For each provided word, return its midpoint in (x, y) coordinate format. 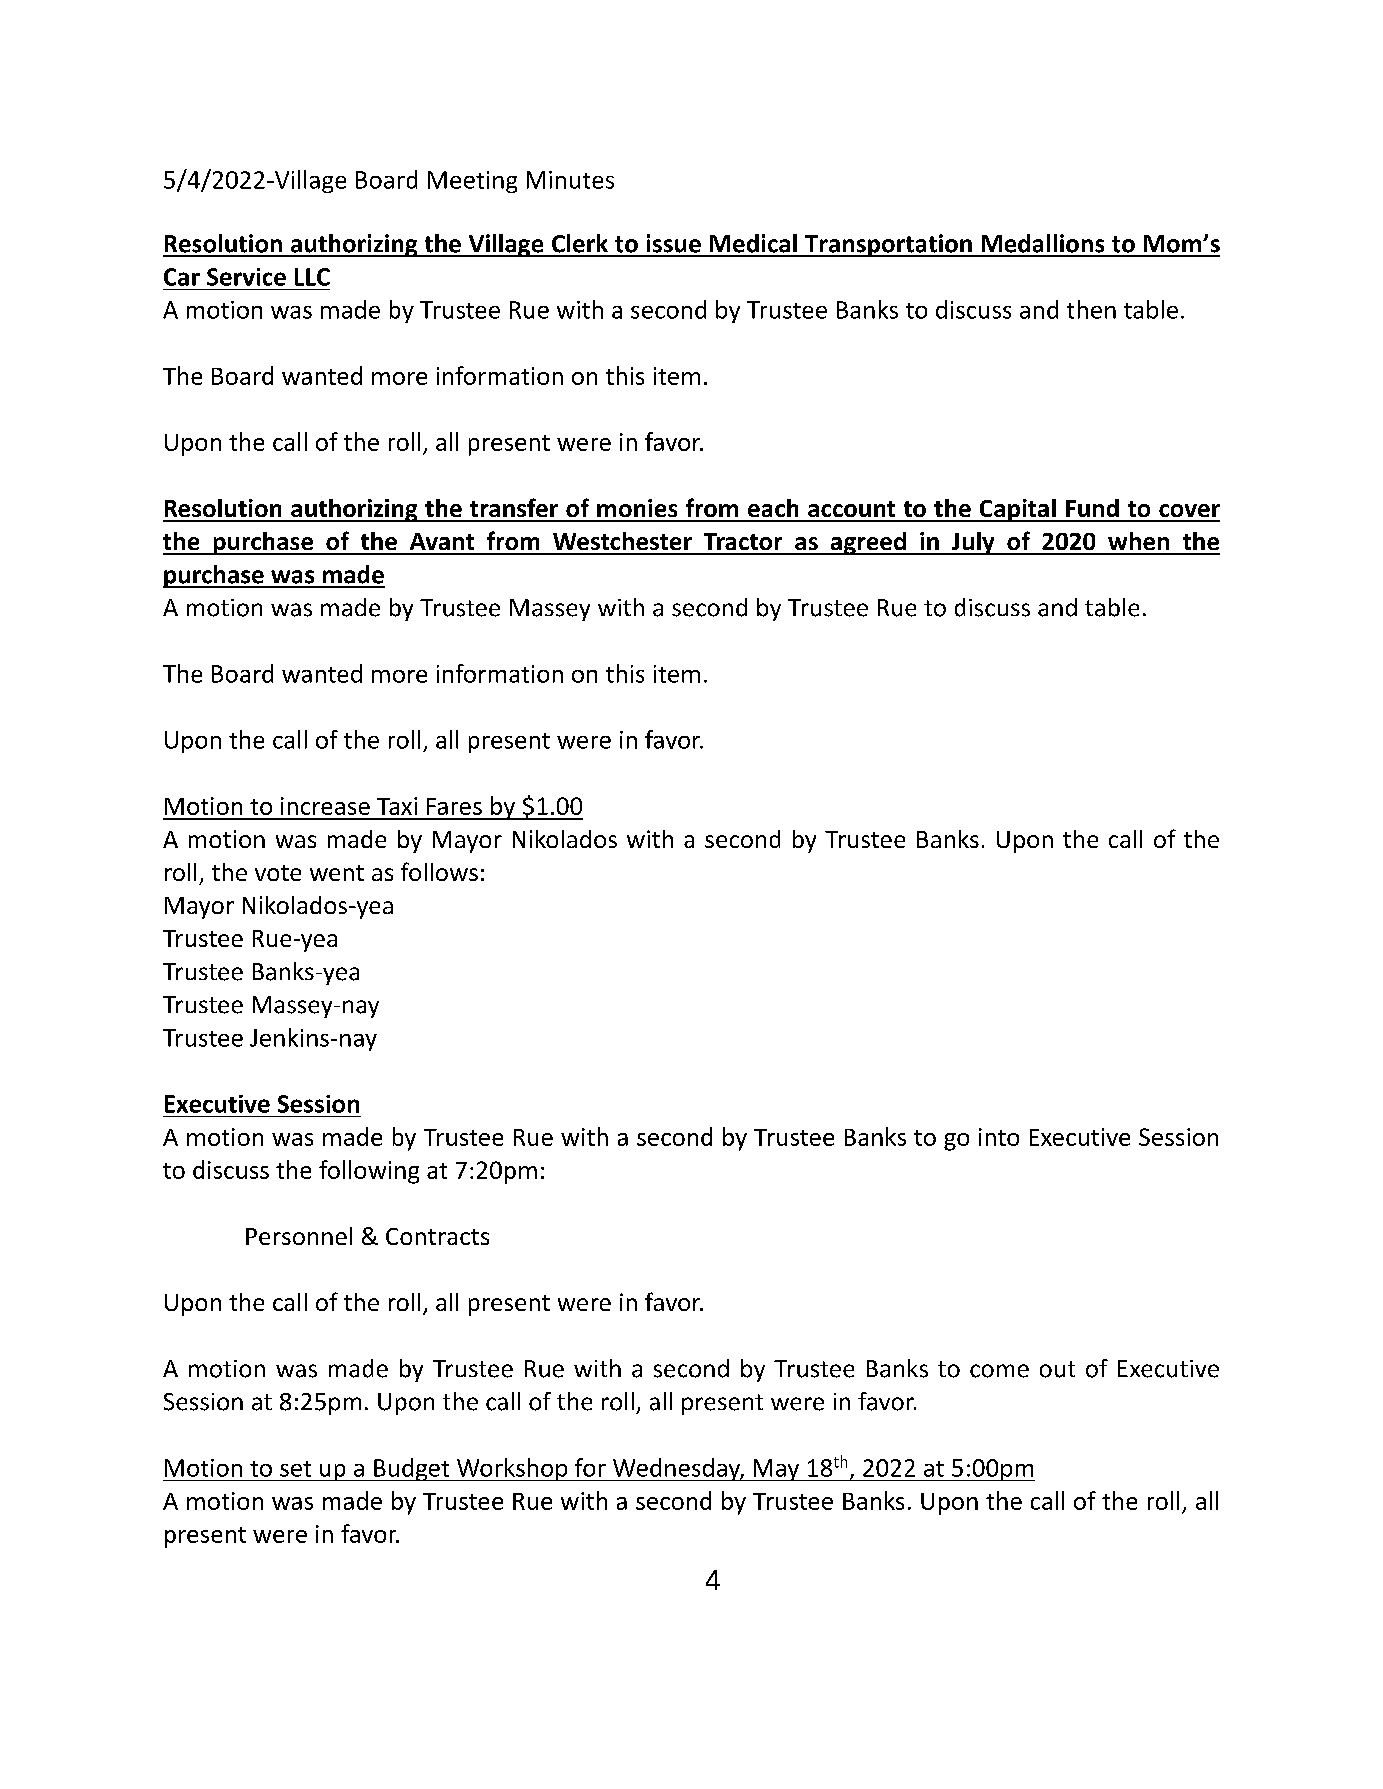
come (999, 1371)
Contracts (437, 1236)
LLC (312, 277)
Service (246, 277)
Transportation (888, 245)
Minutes (570, 180)
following (369, 1172)
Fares (454, 806)
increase (325, 806)
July (973, 543)
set (295, 1469)
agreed (868, 543)
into (999, 1137)
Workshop (512, 1469)
